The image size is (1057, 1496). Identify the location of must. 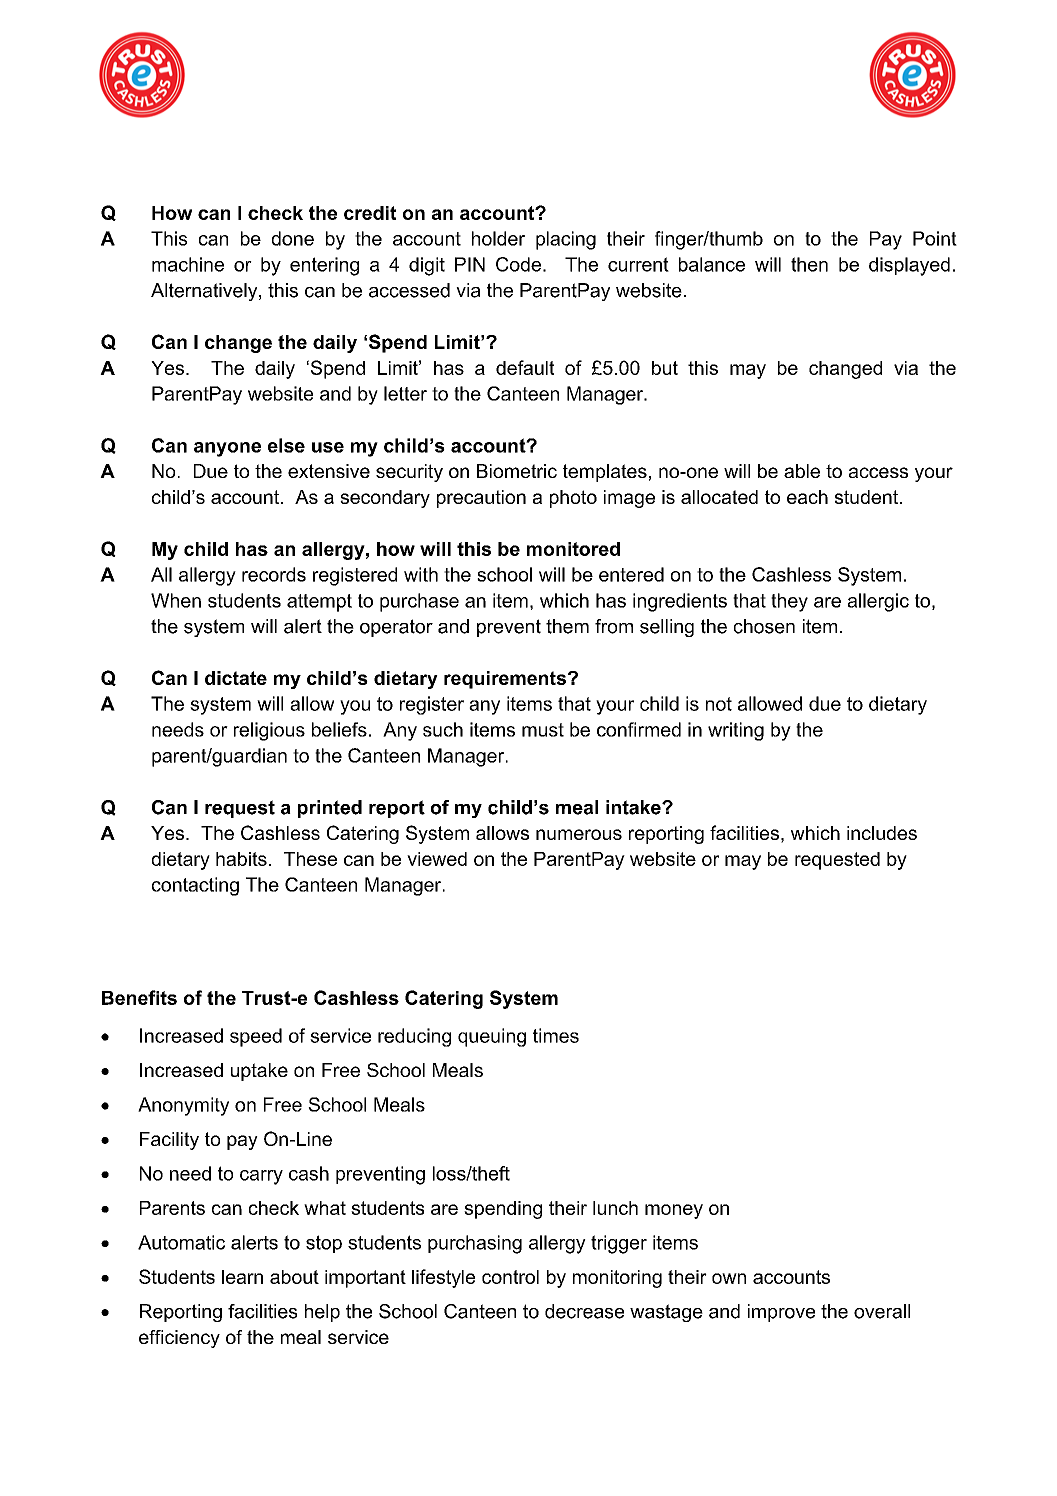
(543, 730).
